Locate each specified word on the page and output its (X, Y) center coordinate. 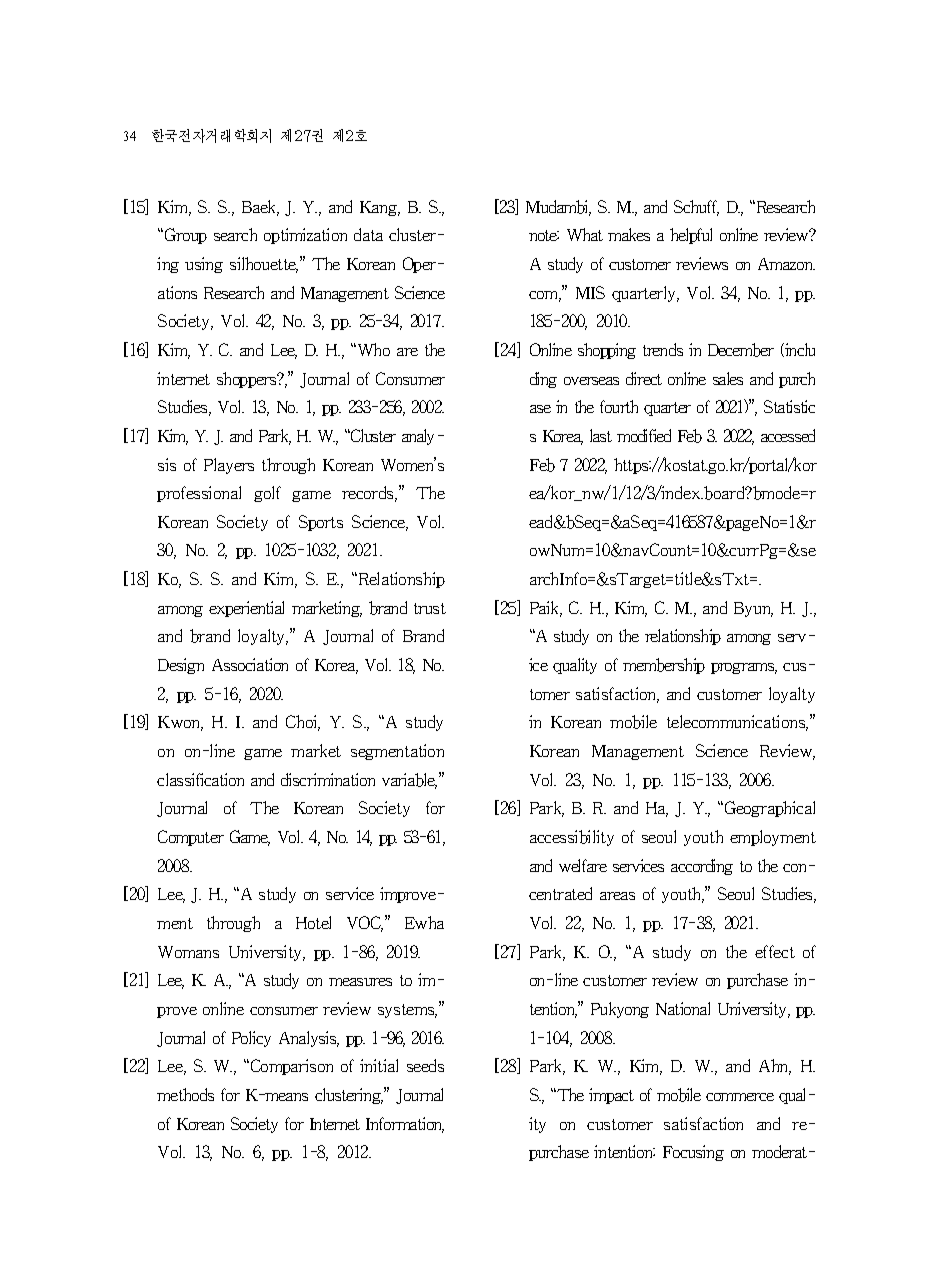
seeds (425, 1065)
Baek (260, 208)
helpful (691, 236)
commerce (740, 1097)
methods (185, 1094)
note (544, 235)
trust (430, 608)
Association (250, 664)
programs (744, 668)
